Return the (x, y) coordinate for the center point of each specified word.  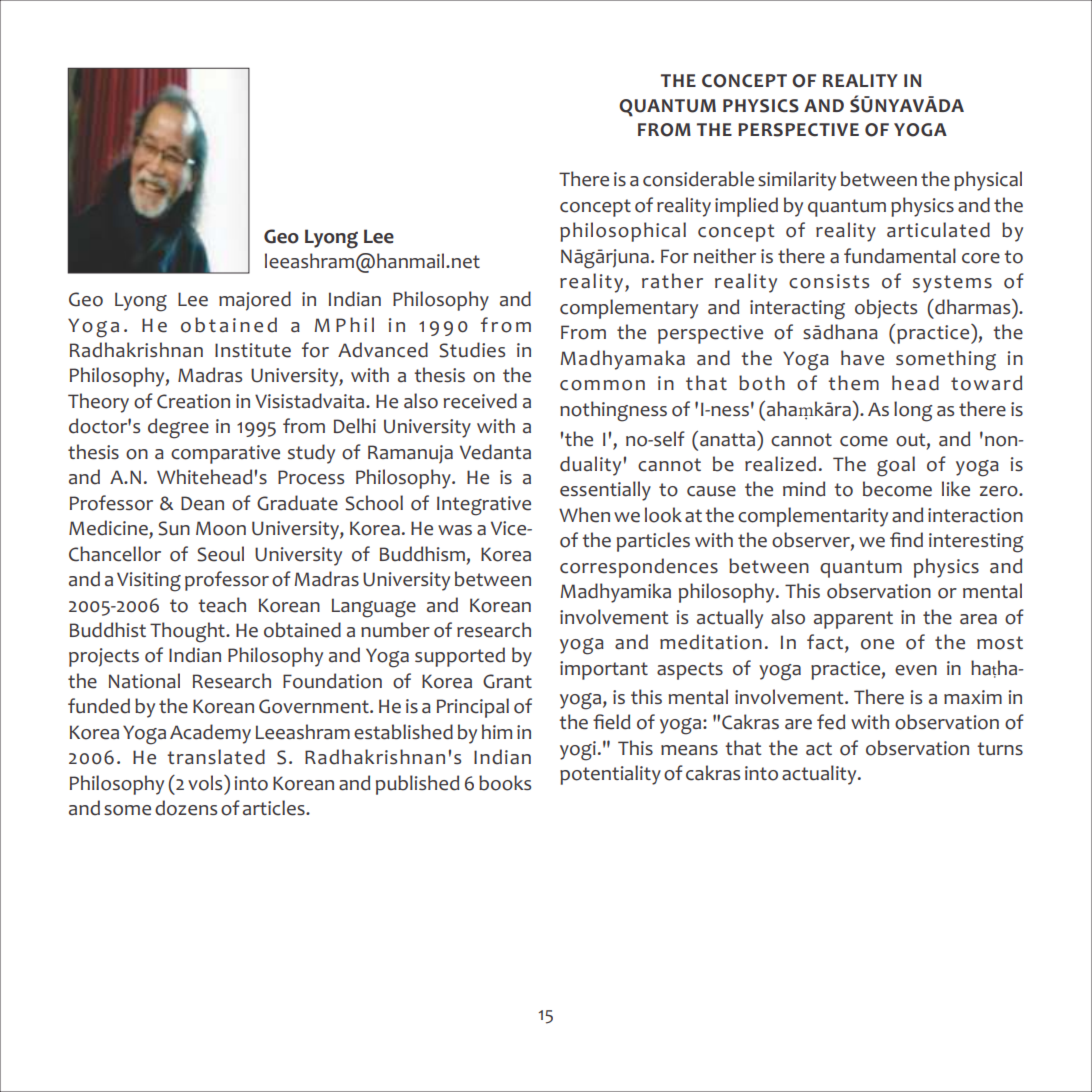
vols (206, 783)
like (956, 489)
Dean (202, 503)
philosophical (623, 232)
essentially (605, 491)
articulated (938, 230)
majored (255, 301)
